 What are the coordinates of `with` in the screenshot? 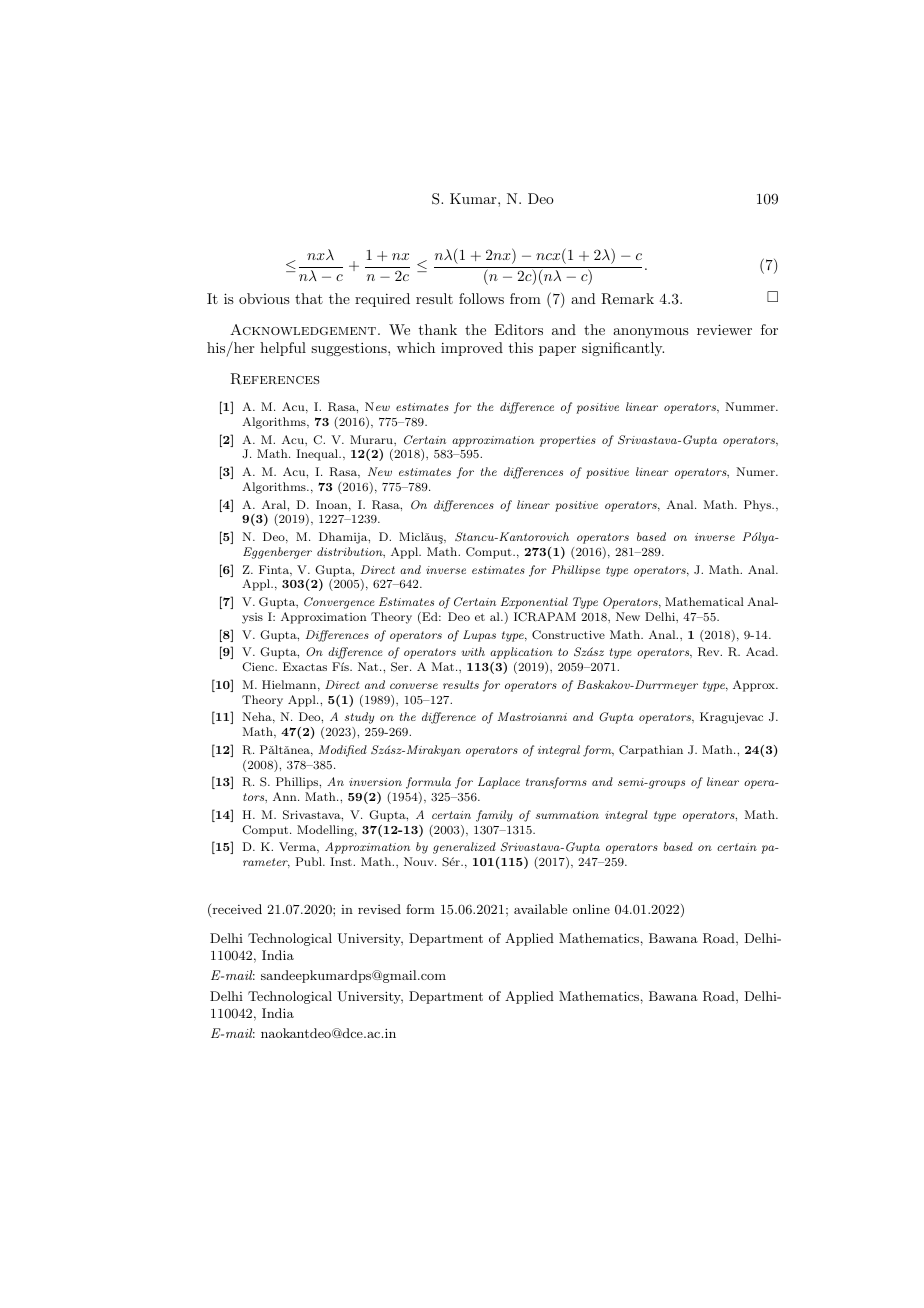 It's located at (473, 651).
